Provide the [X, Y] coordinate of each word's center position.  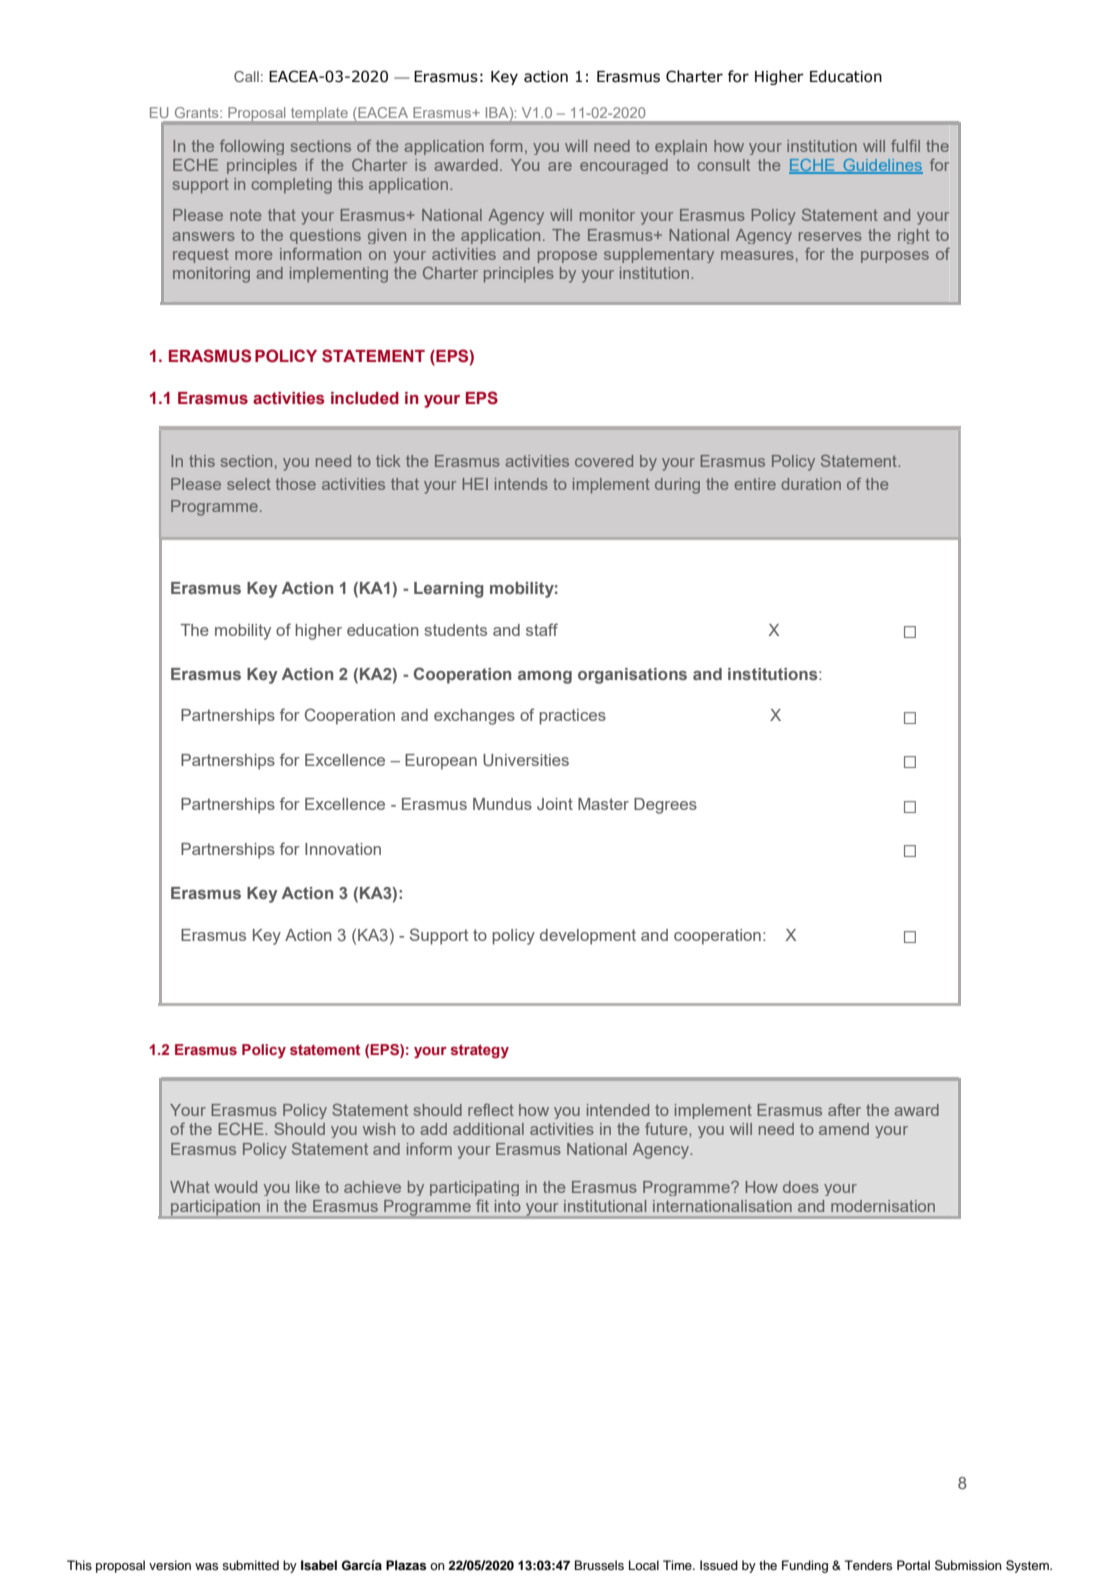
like [308, 1187]
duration [811, 484]
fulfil [905, 146]
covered [604, 461]
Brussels [599, 1565]
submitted [250, 1565]
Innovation [343, 849]
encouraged [624, 166]
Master [603, 804]
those [296, 484]
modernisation [883, 1206]
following [252, 147]
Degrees [665, 806]
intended [618, 1110]
